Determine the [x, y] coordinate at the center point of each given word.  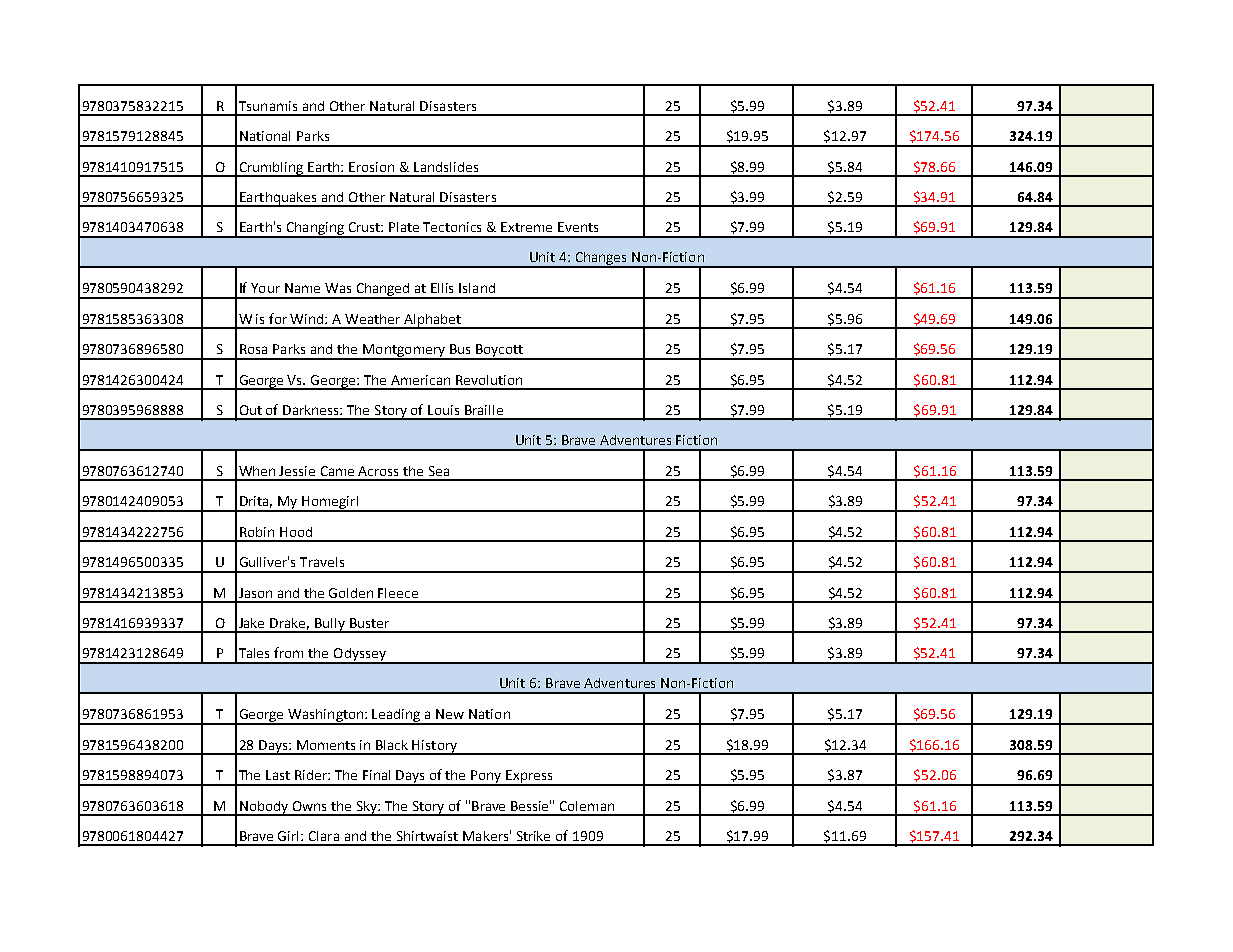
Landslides [446, 167]
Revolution [489, 380]
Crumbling [271, 169]
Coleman [587, 806]
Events [578, 227]
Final [376, 775]
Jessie [297, 471]
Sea [439, 471]
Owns [309, 806]
